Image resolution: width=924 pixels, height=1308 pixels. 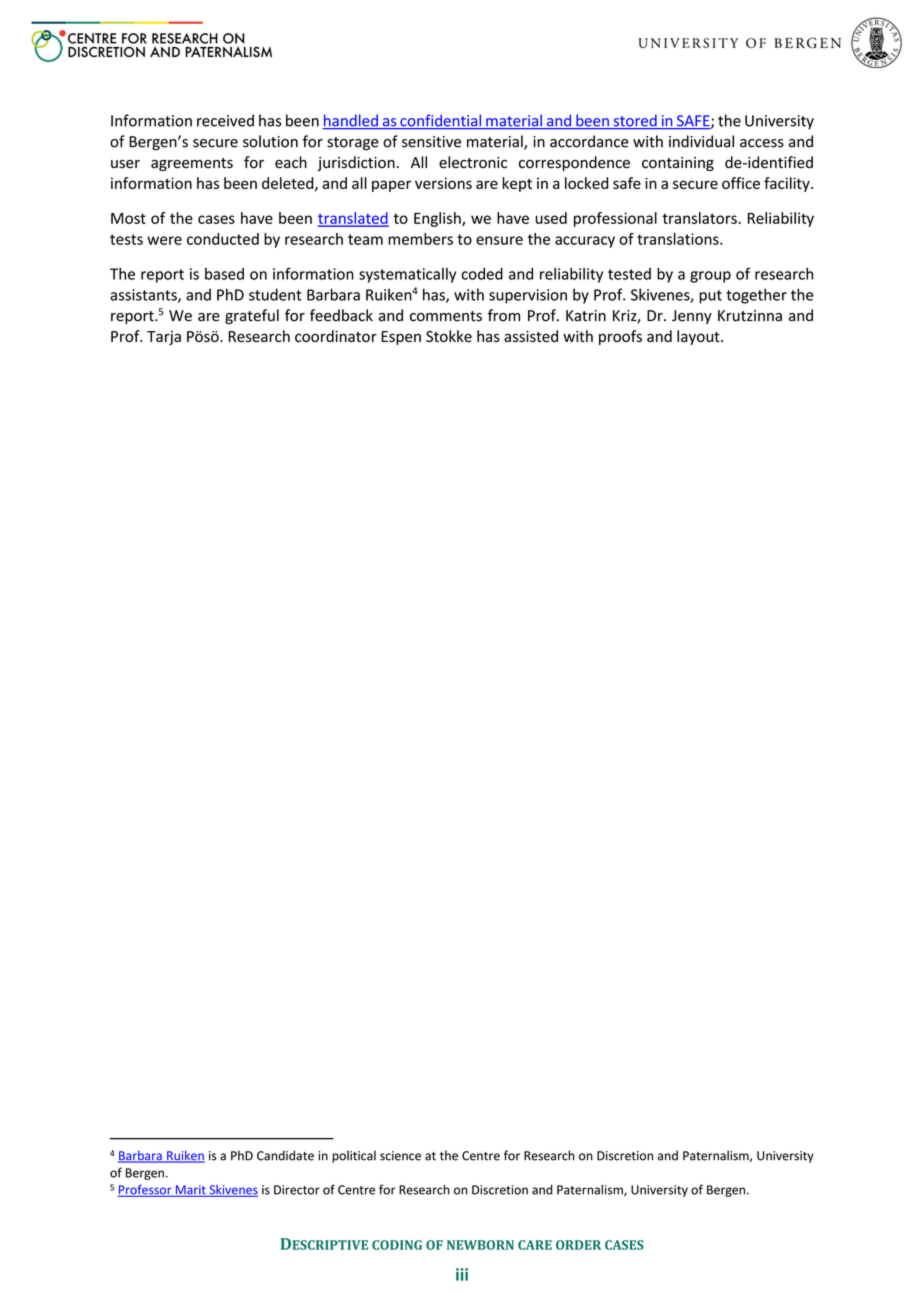 I want to click on ORDER, so click(x=578, y=1245).
